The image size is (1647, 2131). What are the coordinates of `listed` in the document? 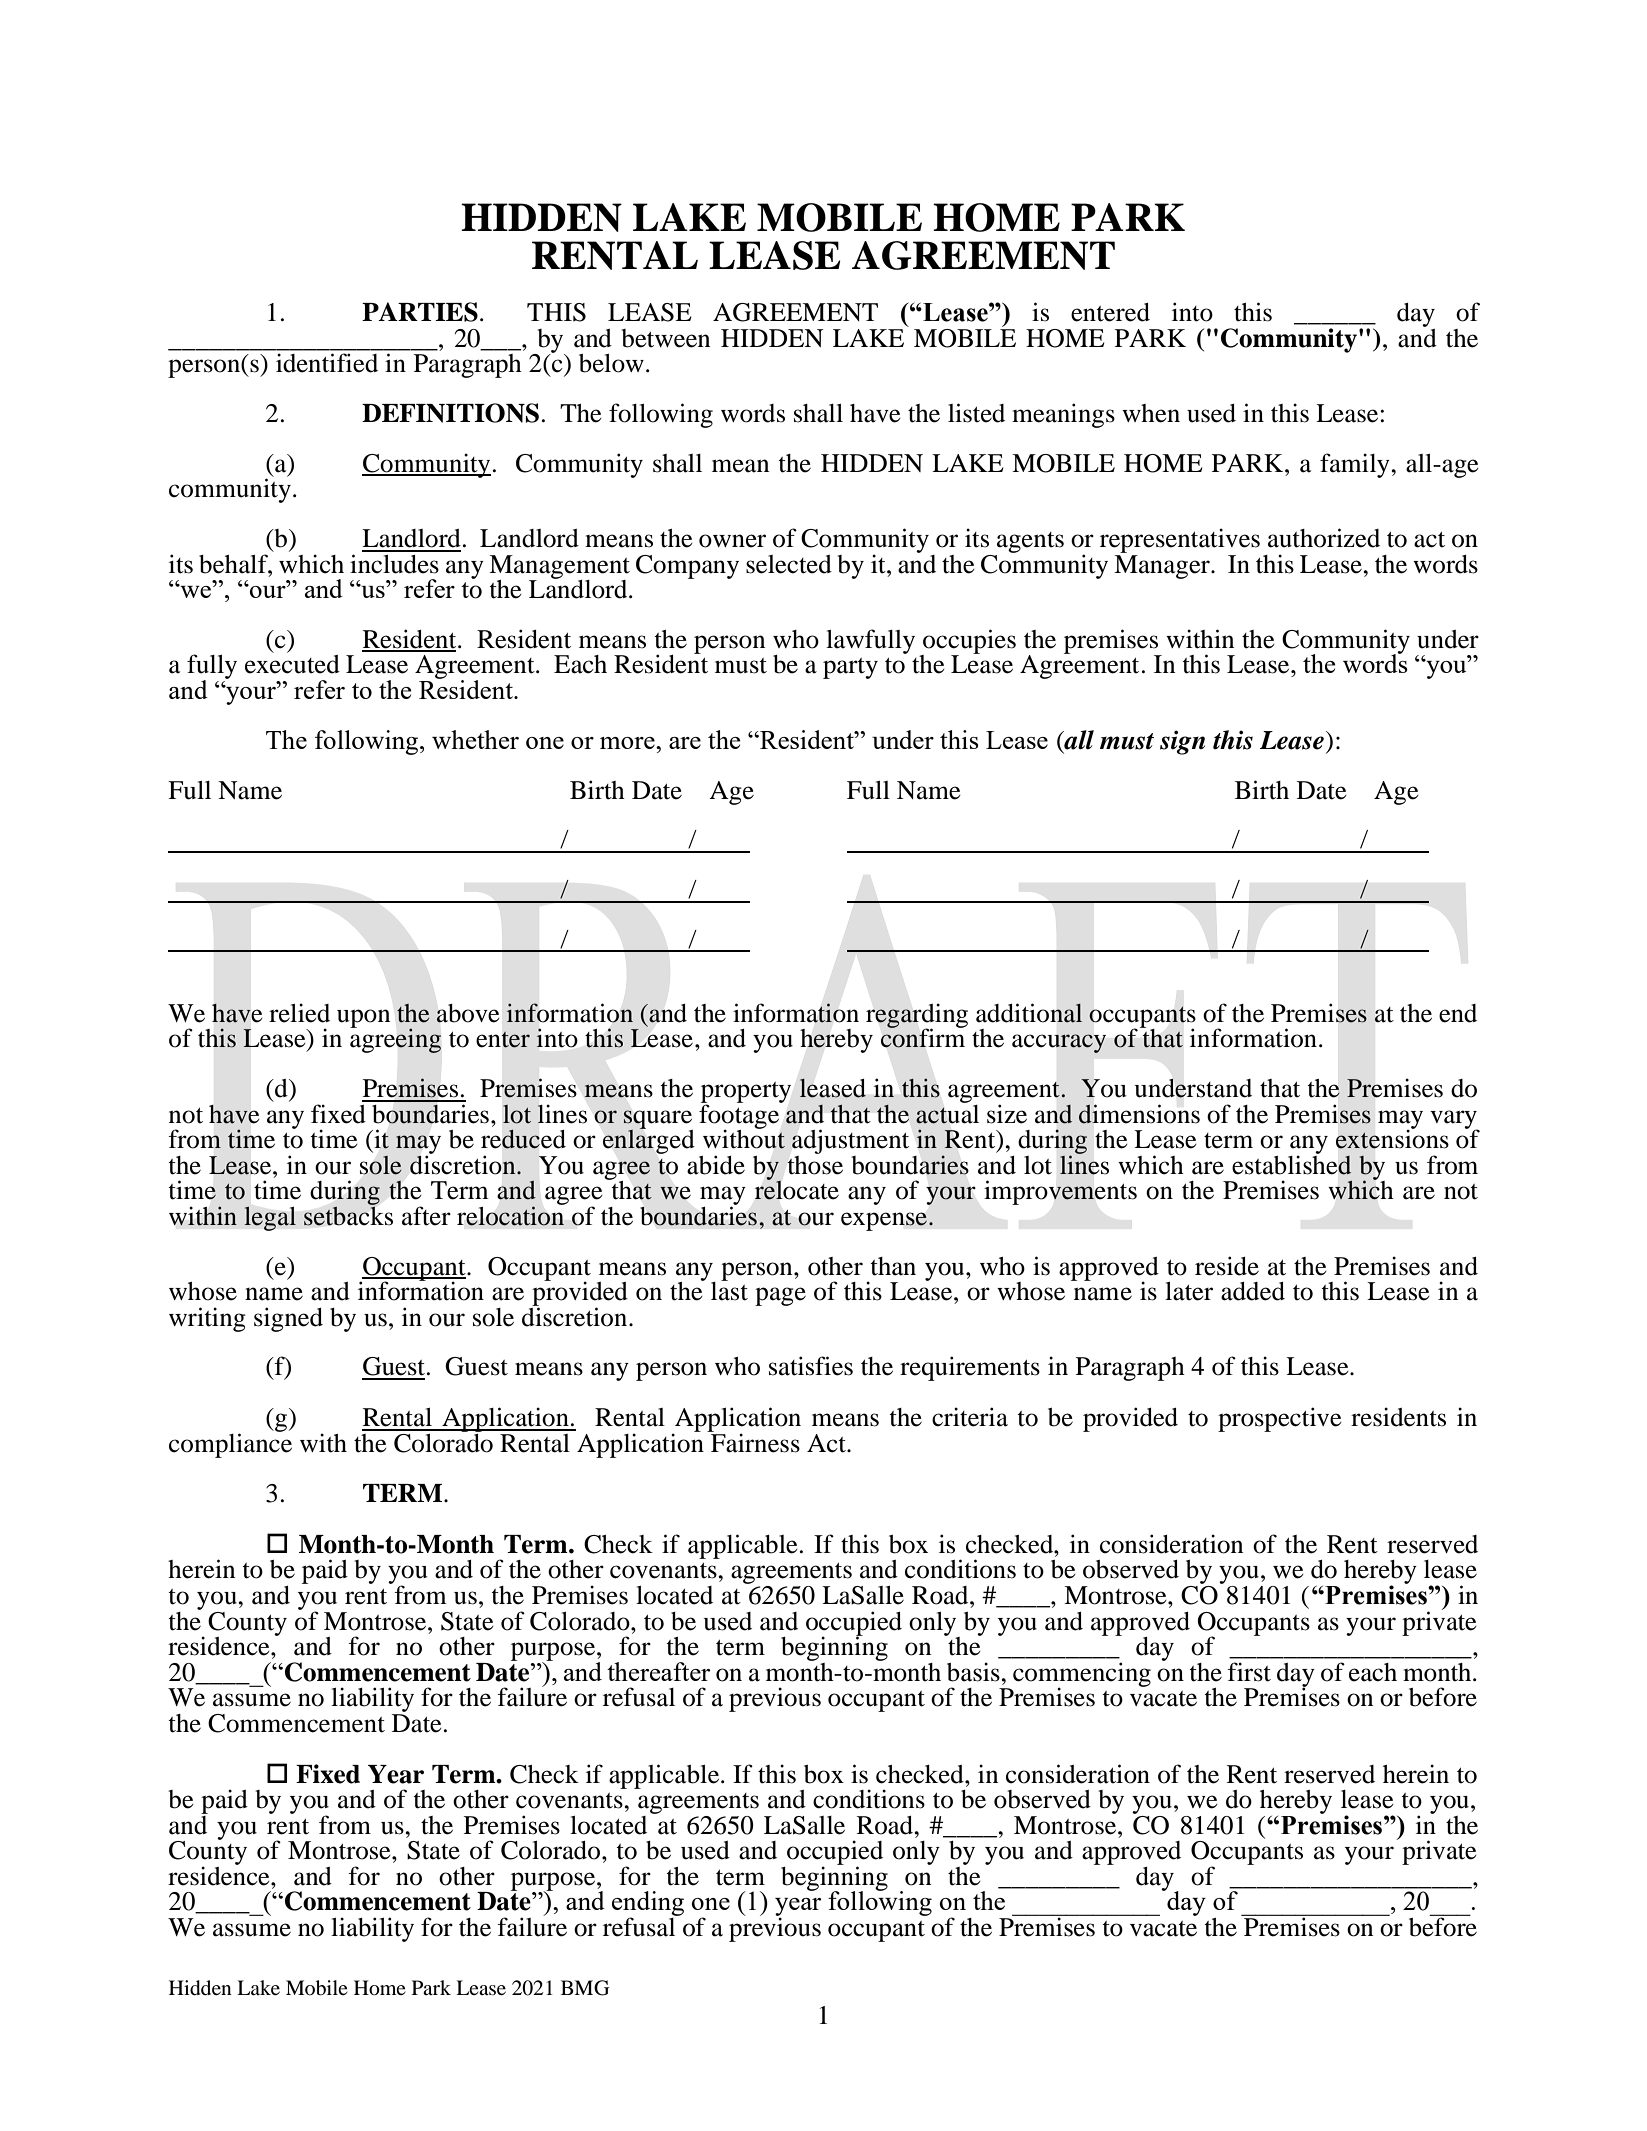 It's located at (976, 413).
